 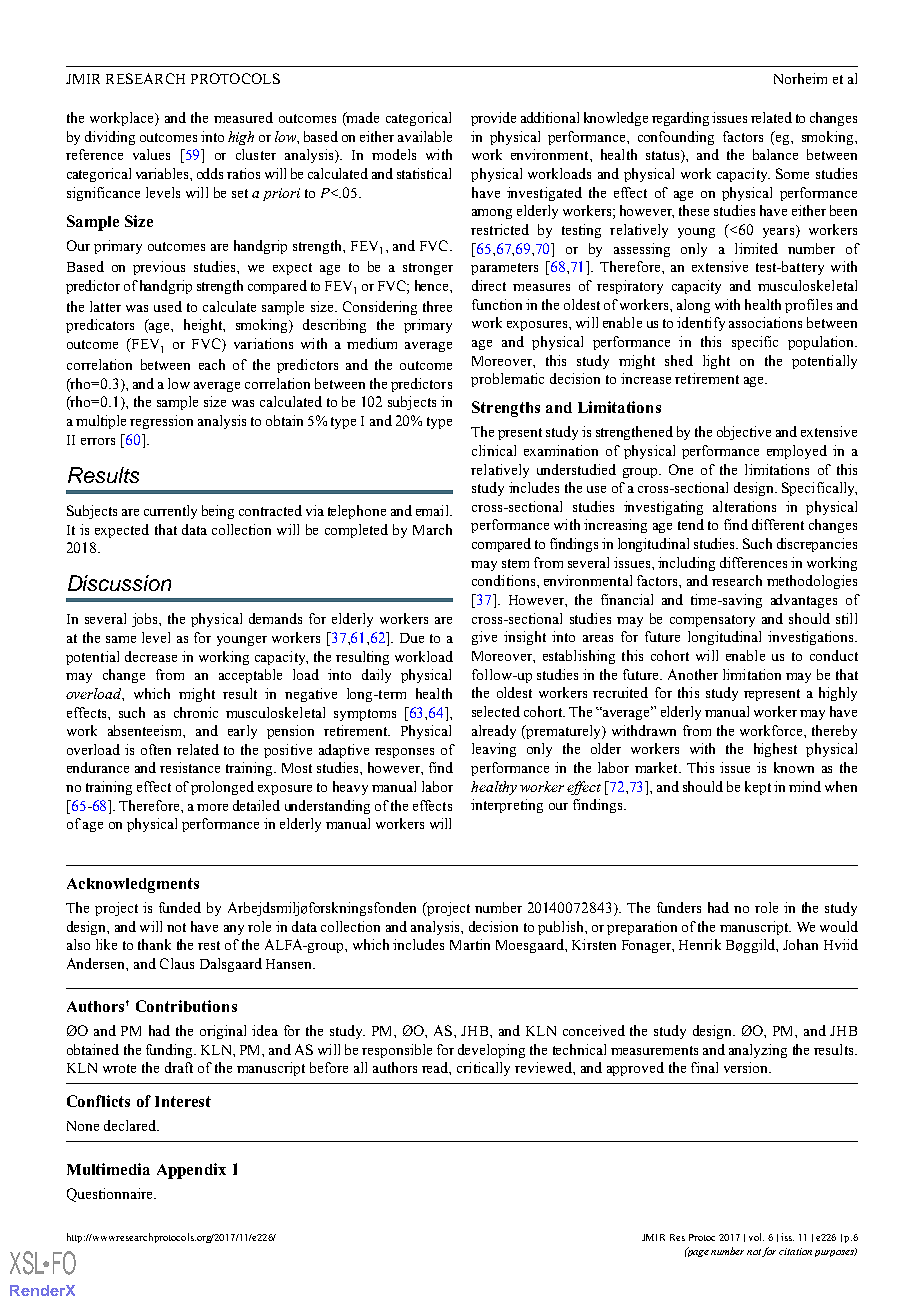 I want to click on values, so click(x=151, y=154).
